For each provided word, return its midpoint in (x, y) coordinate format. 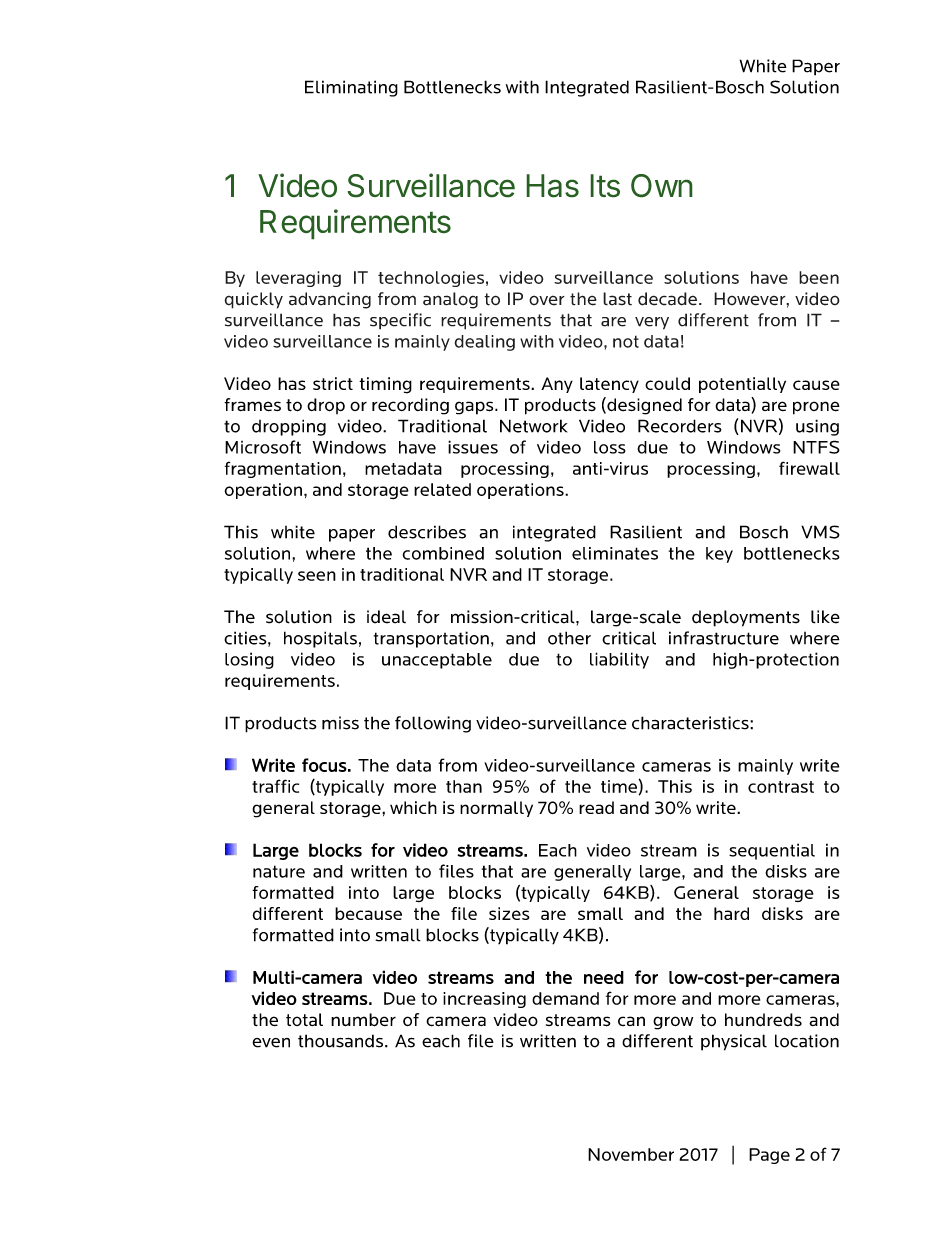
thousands (342, 1041)
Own (662, 186)
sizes (509, 913)
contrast (781, 787)
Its (605, 186)
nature (279, 871)
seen (317, 576)
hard (731, 913)
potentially (742, 385)
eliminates (615, 553)
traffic (275, 786)
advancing (330, 300)
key (719, 555)
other (569, 638)
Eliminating (351, 88)
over (547, 300)
